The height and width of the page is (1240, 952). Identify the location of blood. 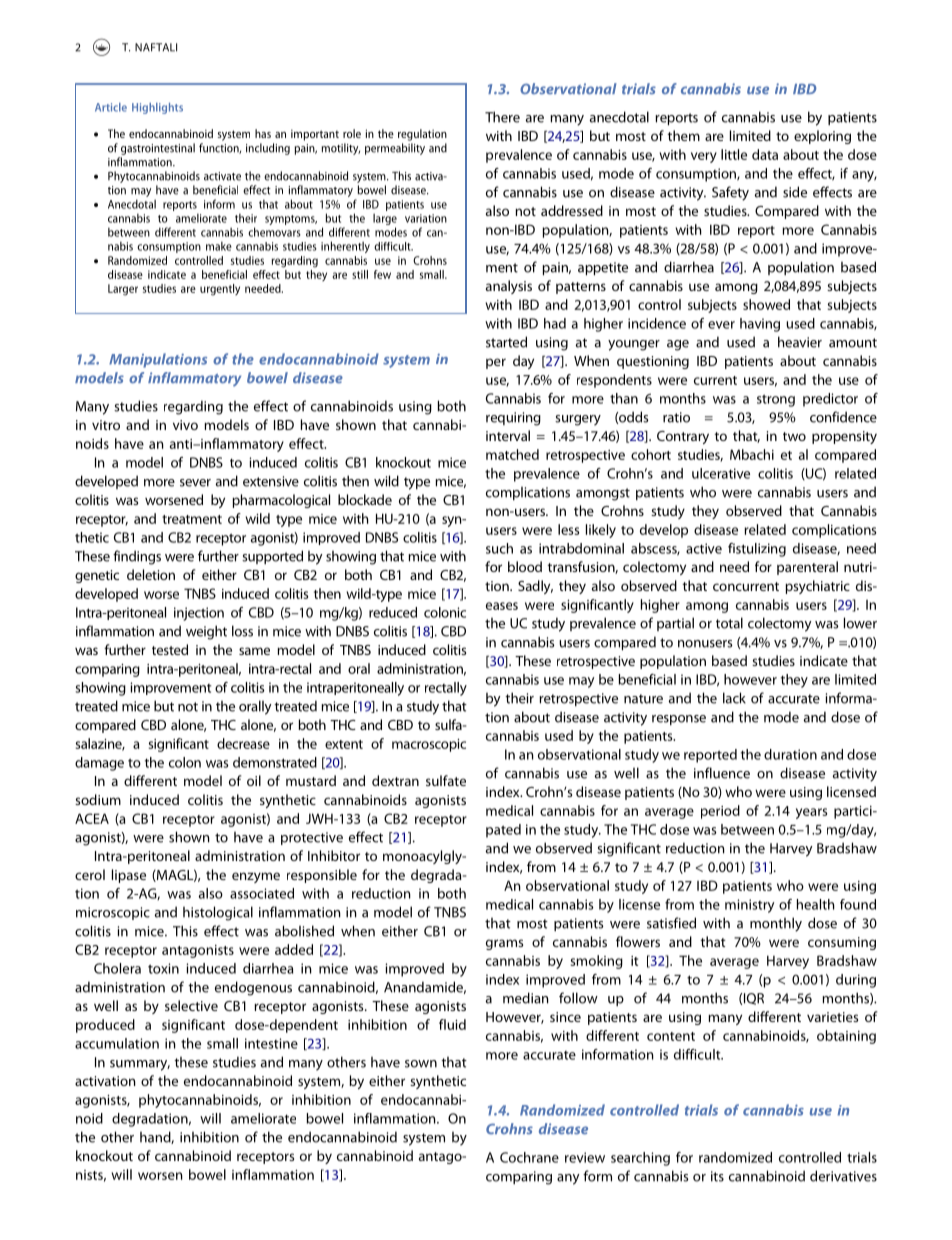
(525, 566).
